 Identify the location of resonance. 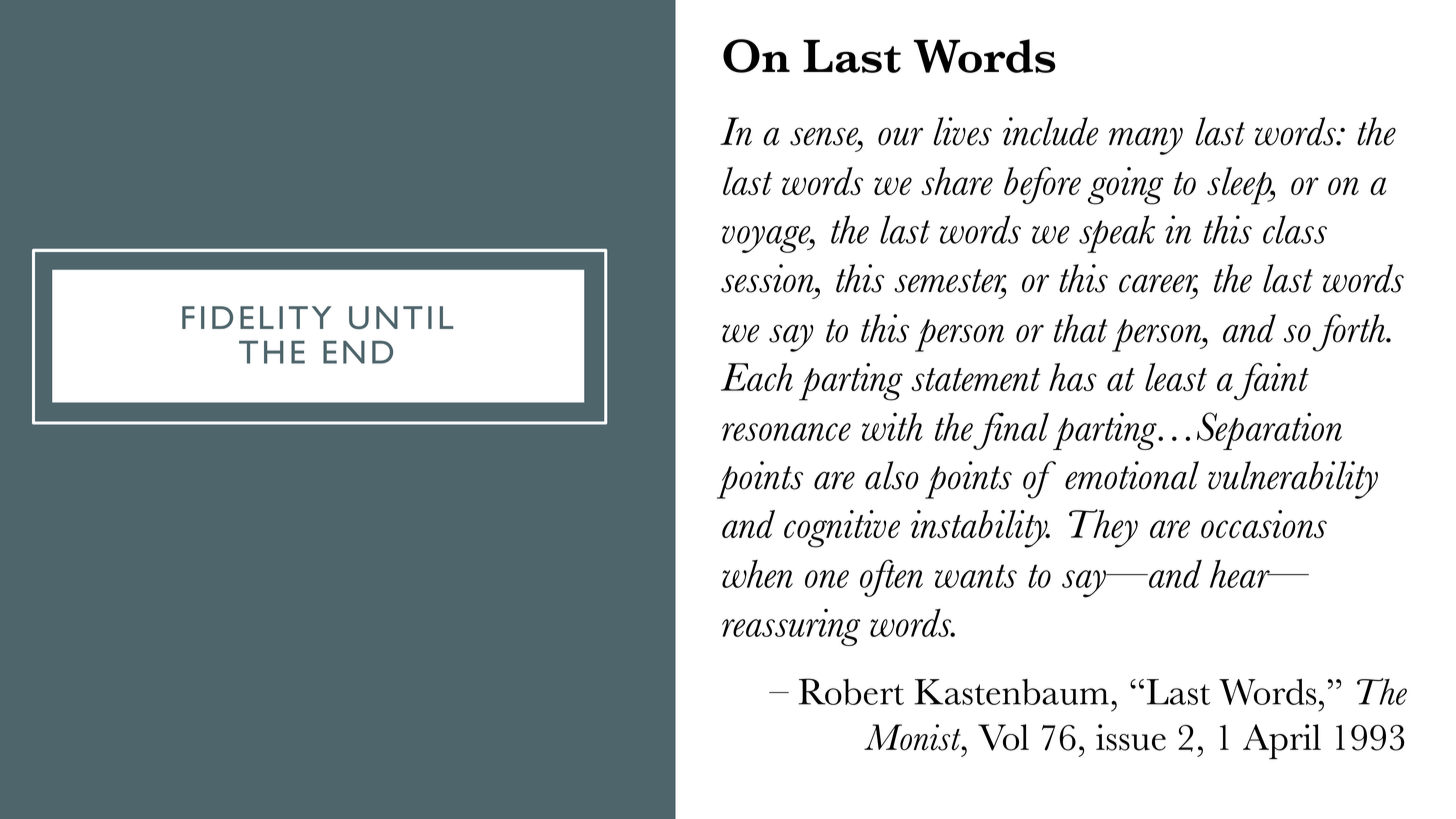
(786, 432).
